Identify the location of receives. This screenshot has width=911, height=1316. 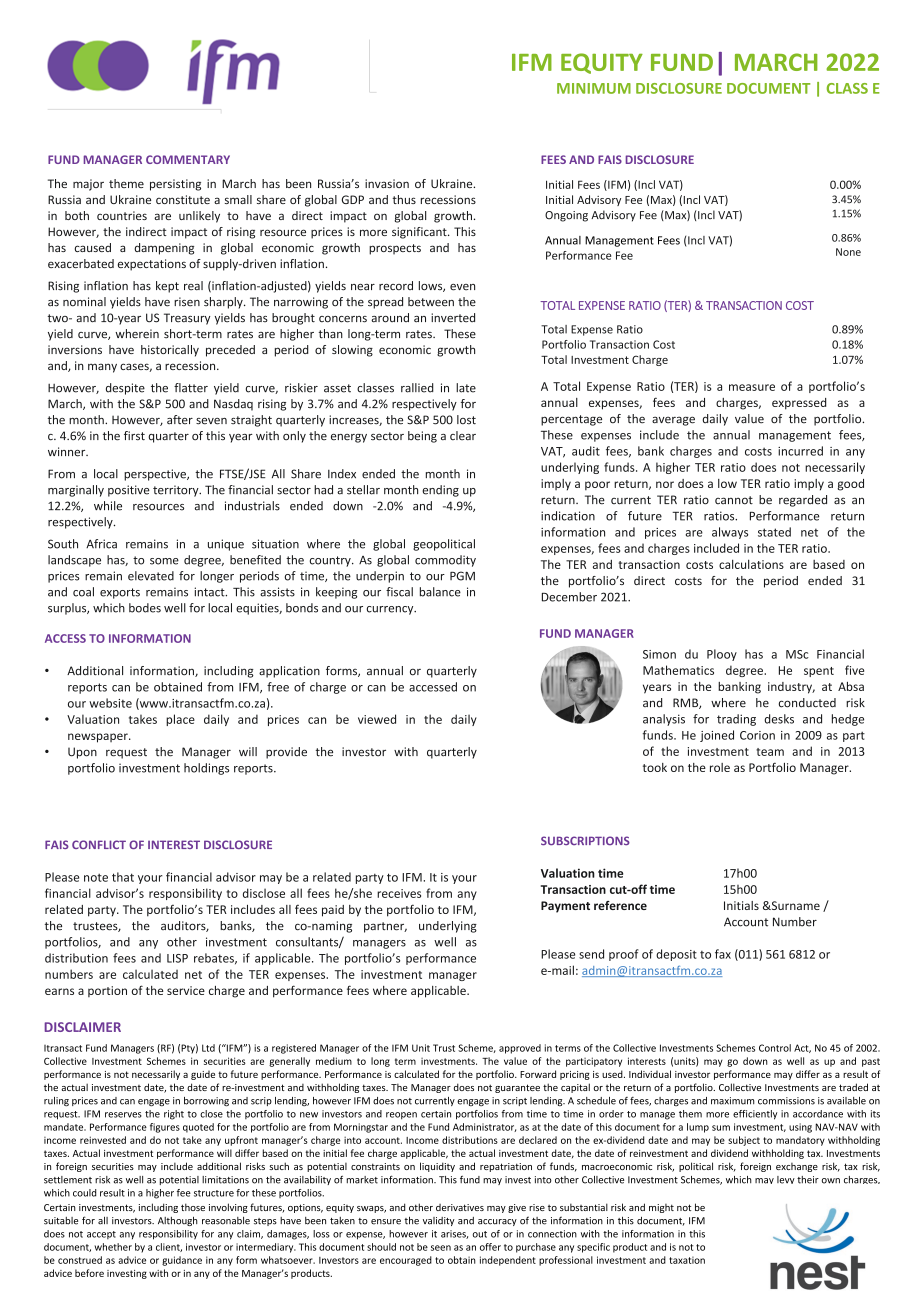
(399, 893).
